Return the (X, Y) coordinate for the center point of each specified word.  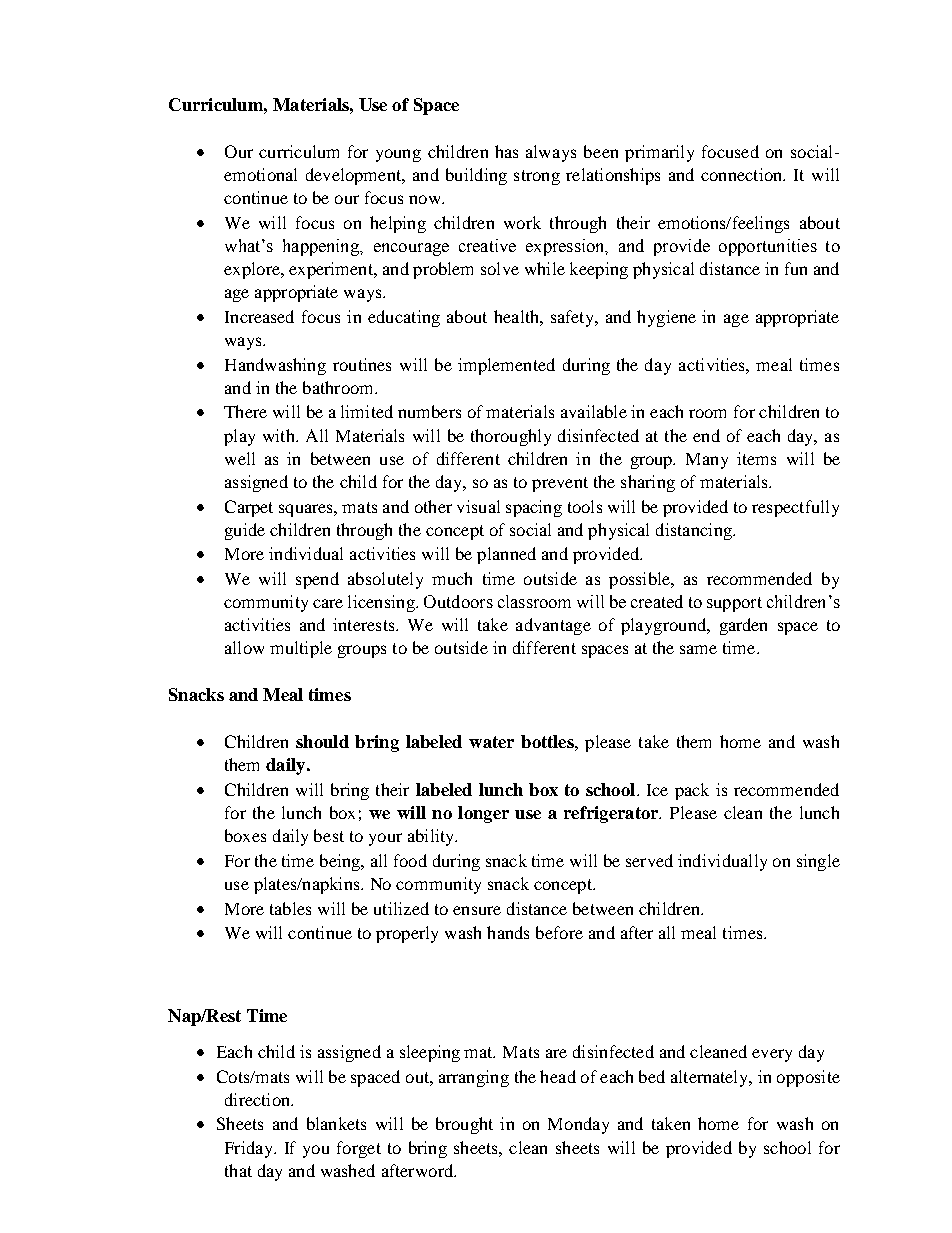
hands (508, 932)
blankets (336, 1123)
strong (537, 177)
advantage (553, 626)
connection (743, 174)
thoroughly (511, 437)
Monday (578, 1125)
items (756, 458)
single (818, 862)
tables (290, 908)
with (280, 435)
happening (322, 247)
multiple (301, 649)
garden (743, 626)
